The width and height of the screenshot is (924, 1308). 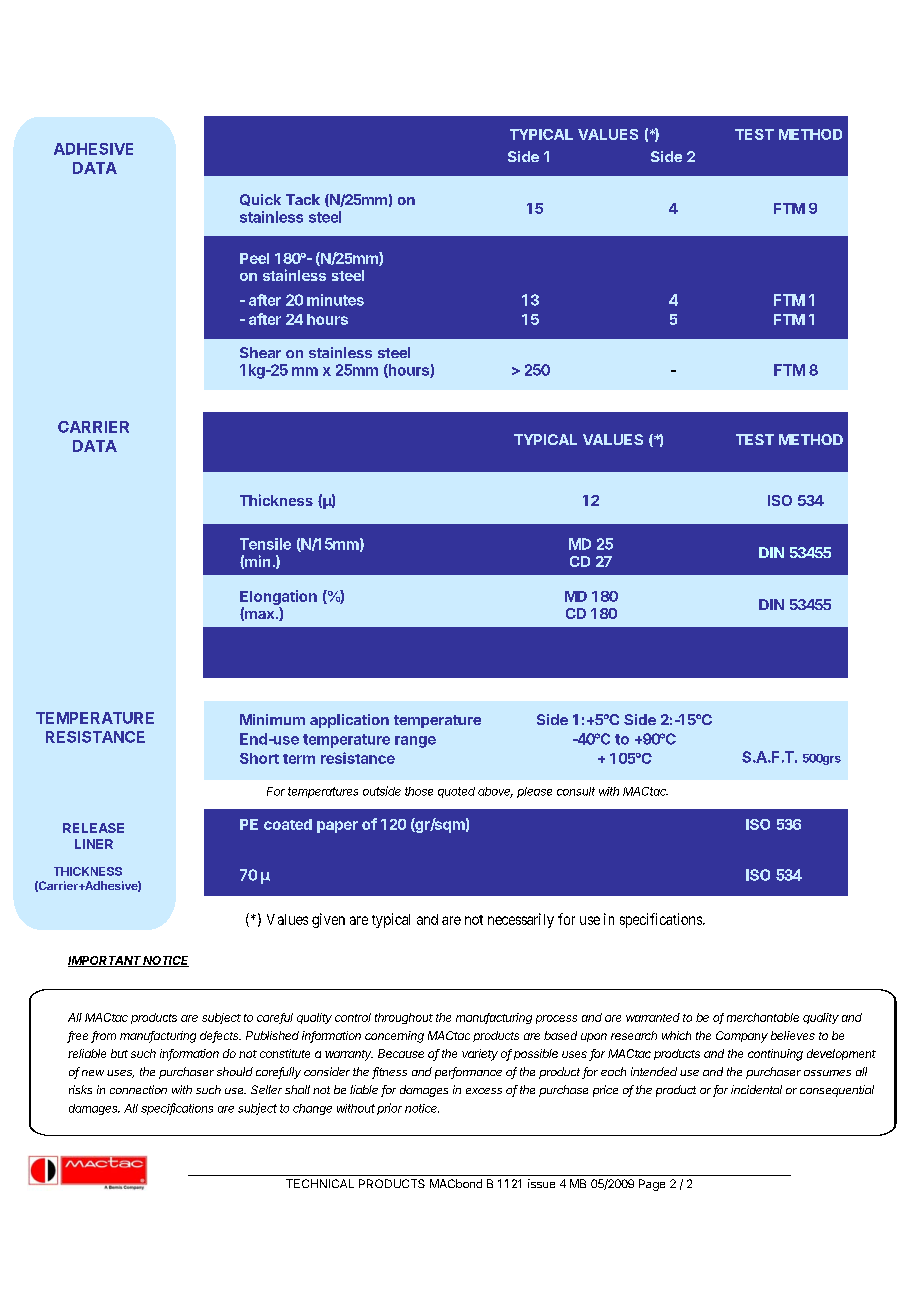 What do you see at coordinates (335, 300) in the screenshot?
I see `minutes` at bounding box center [335, 300].
